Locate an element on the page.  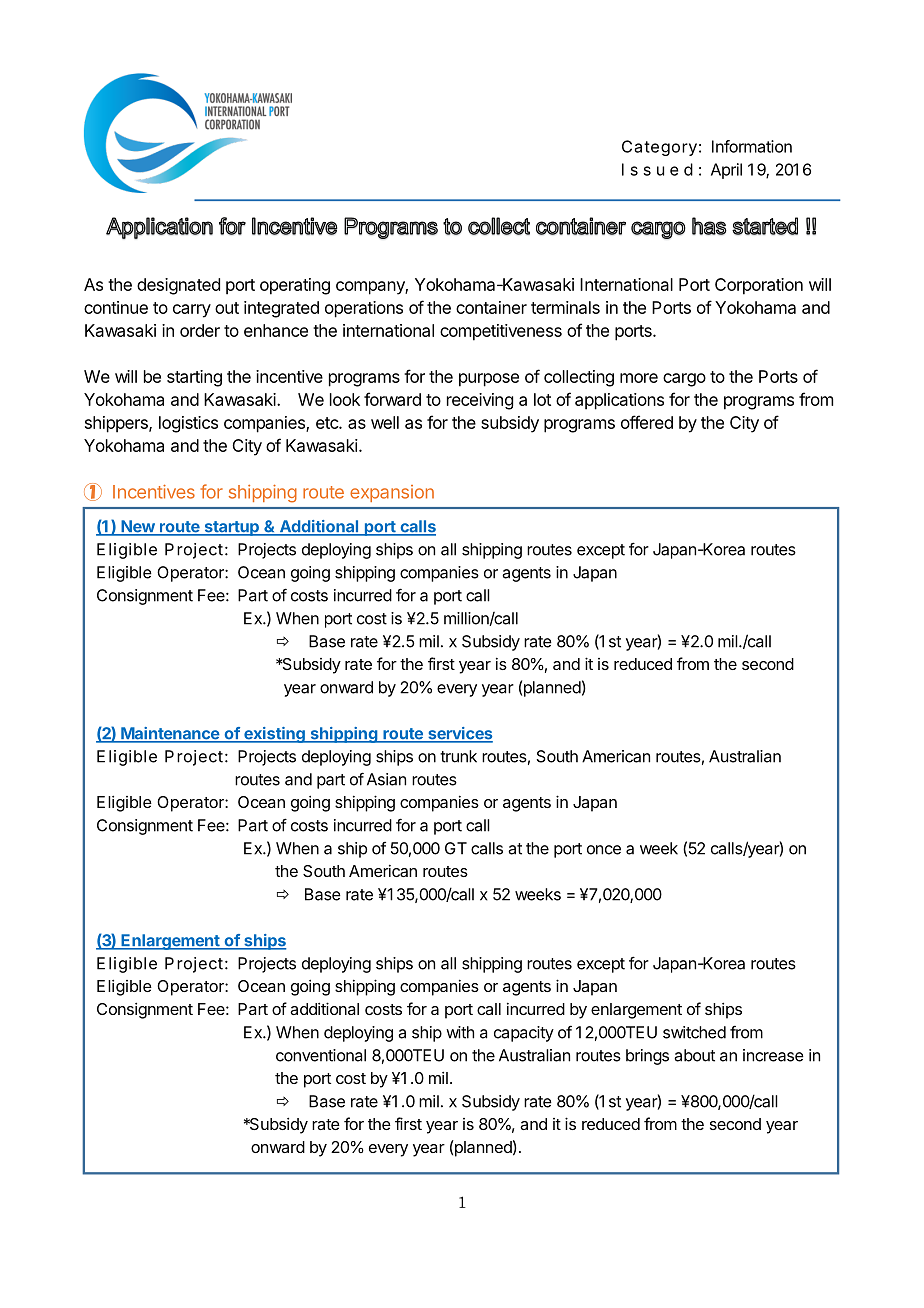
April is located at coordinates (726, 171).
